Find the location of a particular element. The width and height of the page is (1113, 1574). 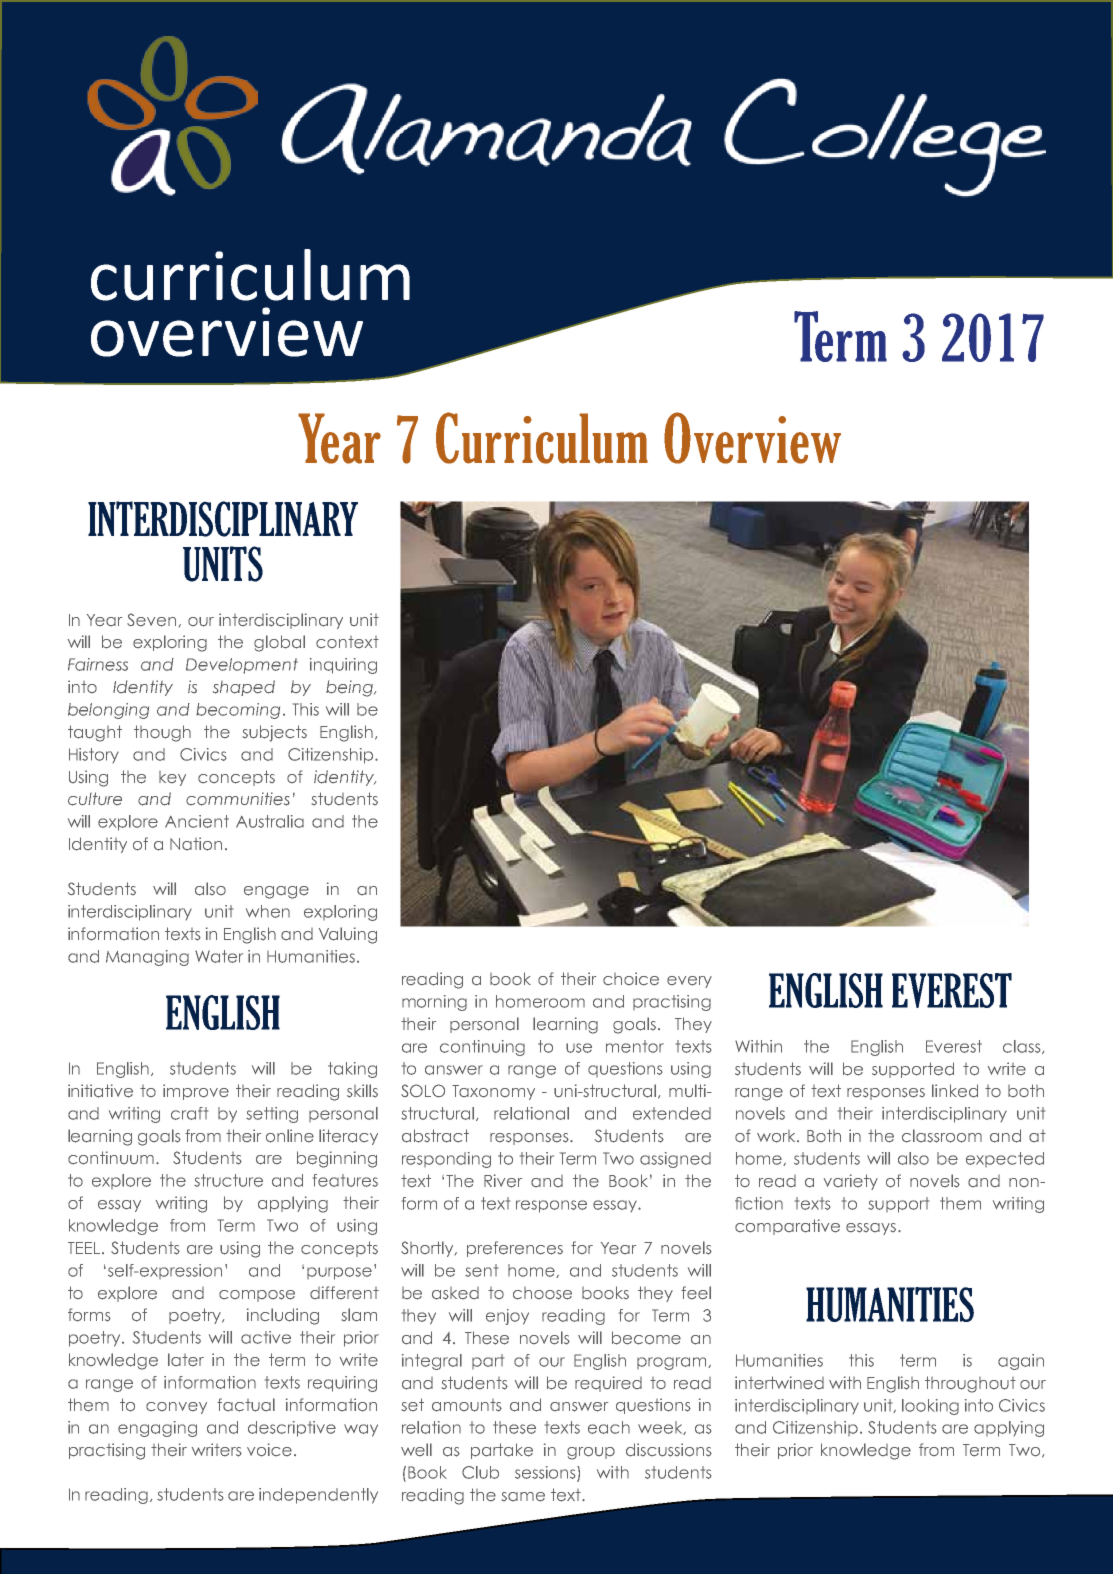

Development is located at coordinates (242, 666).
